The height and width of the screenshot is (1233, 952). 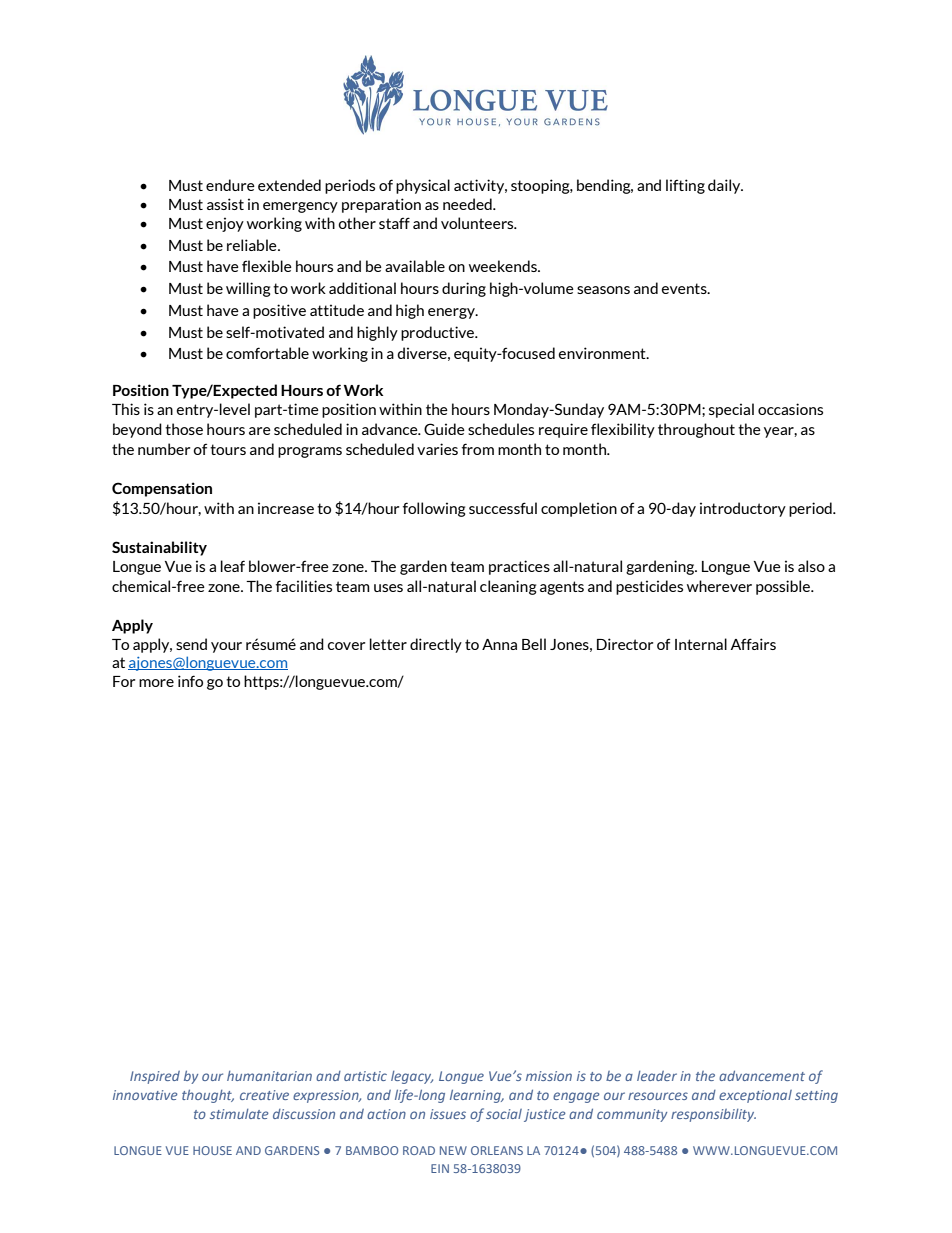 I want to click on daily, so click(x=725, y=186).
